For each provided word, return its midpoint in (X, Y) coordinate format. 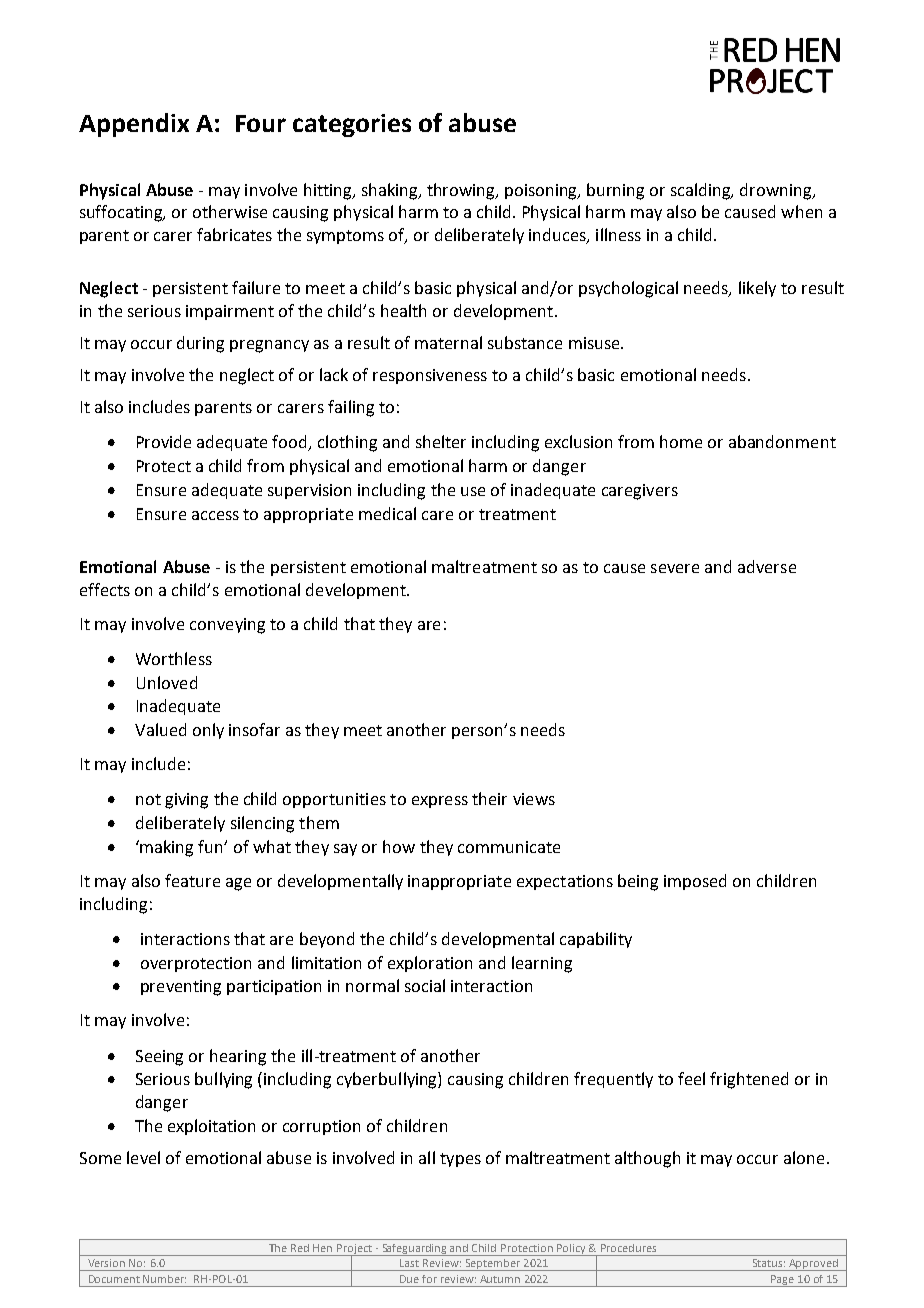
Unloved (167, 682)
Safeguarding (415, 1250)
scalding (702, 191)
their (489, 798)
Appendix (134, 125)
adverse (767, 566)
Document (114, 1279)
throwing (462, 191)
